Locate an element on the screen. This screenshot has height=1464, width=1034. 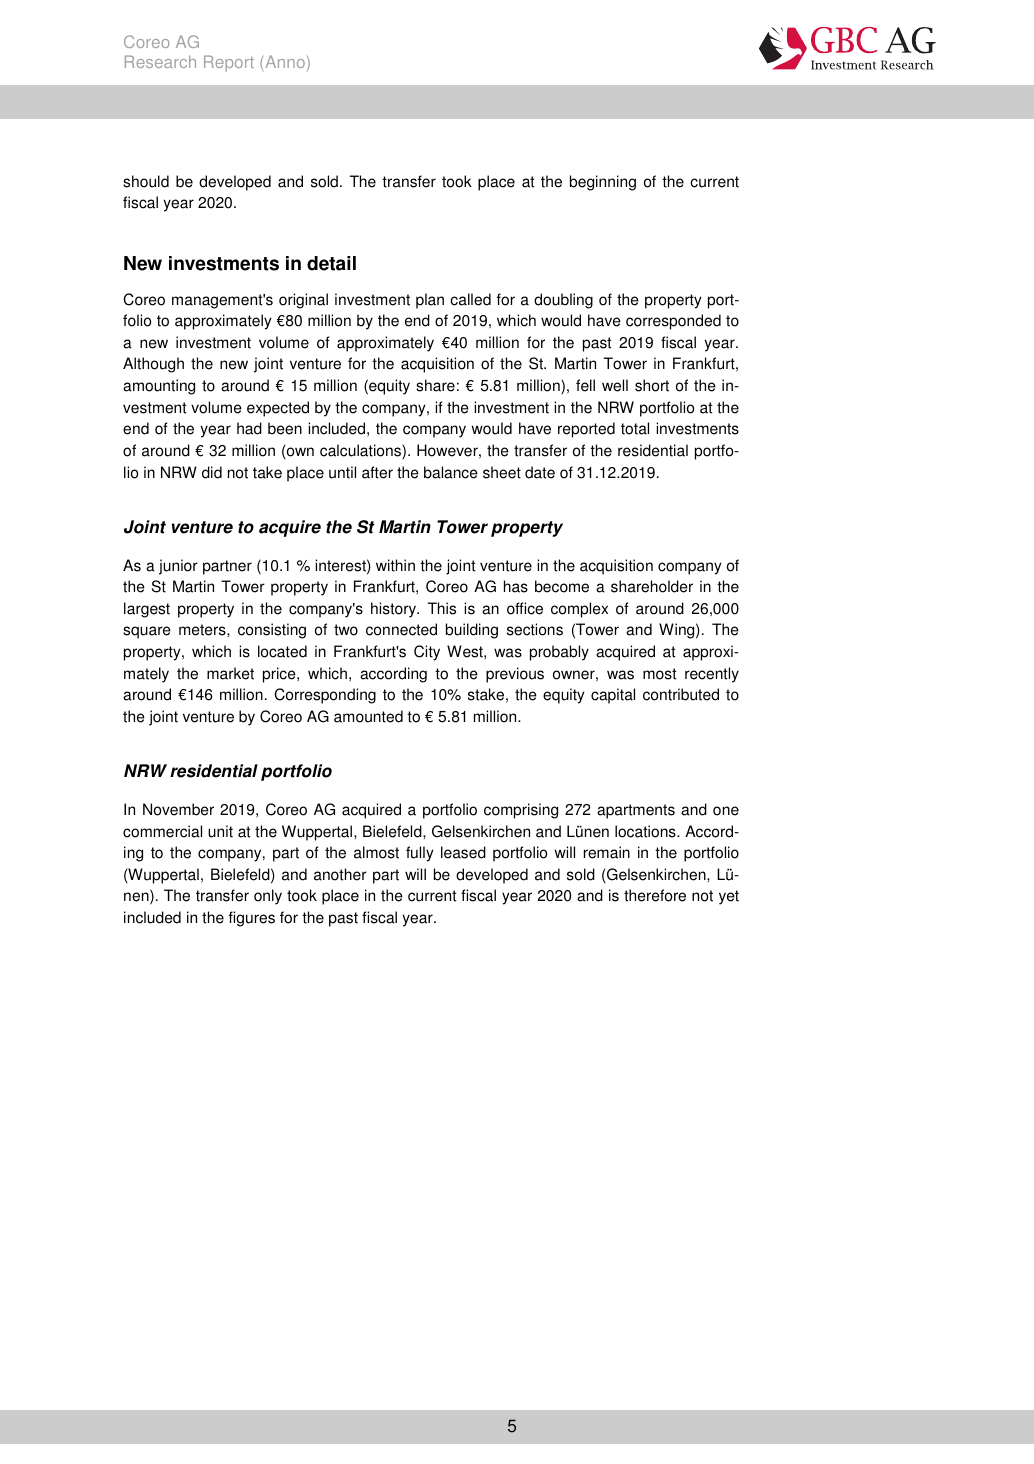
contributed is located at coordinates (681, 694).
